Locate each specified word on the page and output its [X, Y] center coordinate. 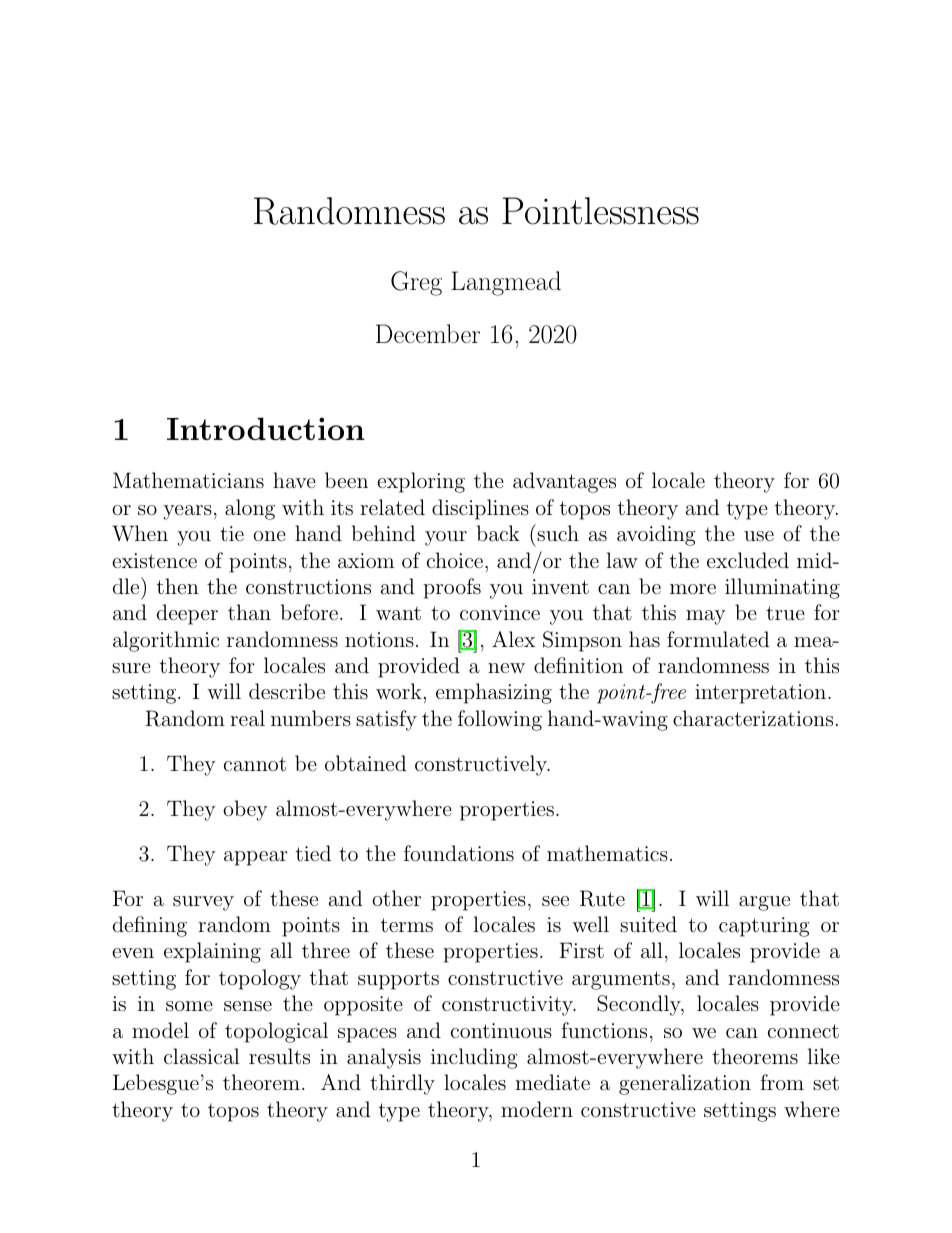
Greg [416, 283]
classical [201, 1056]
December [428, 333]
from [782, 1082]
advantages [564, 482]
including [474, 1058]
